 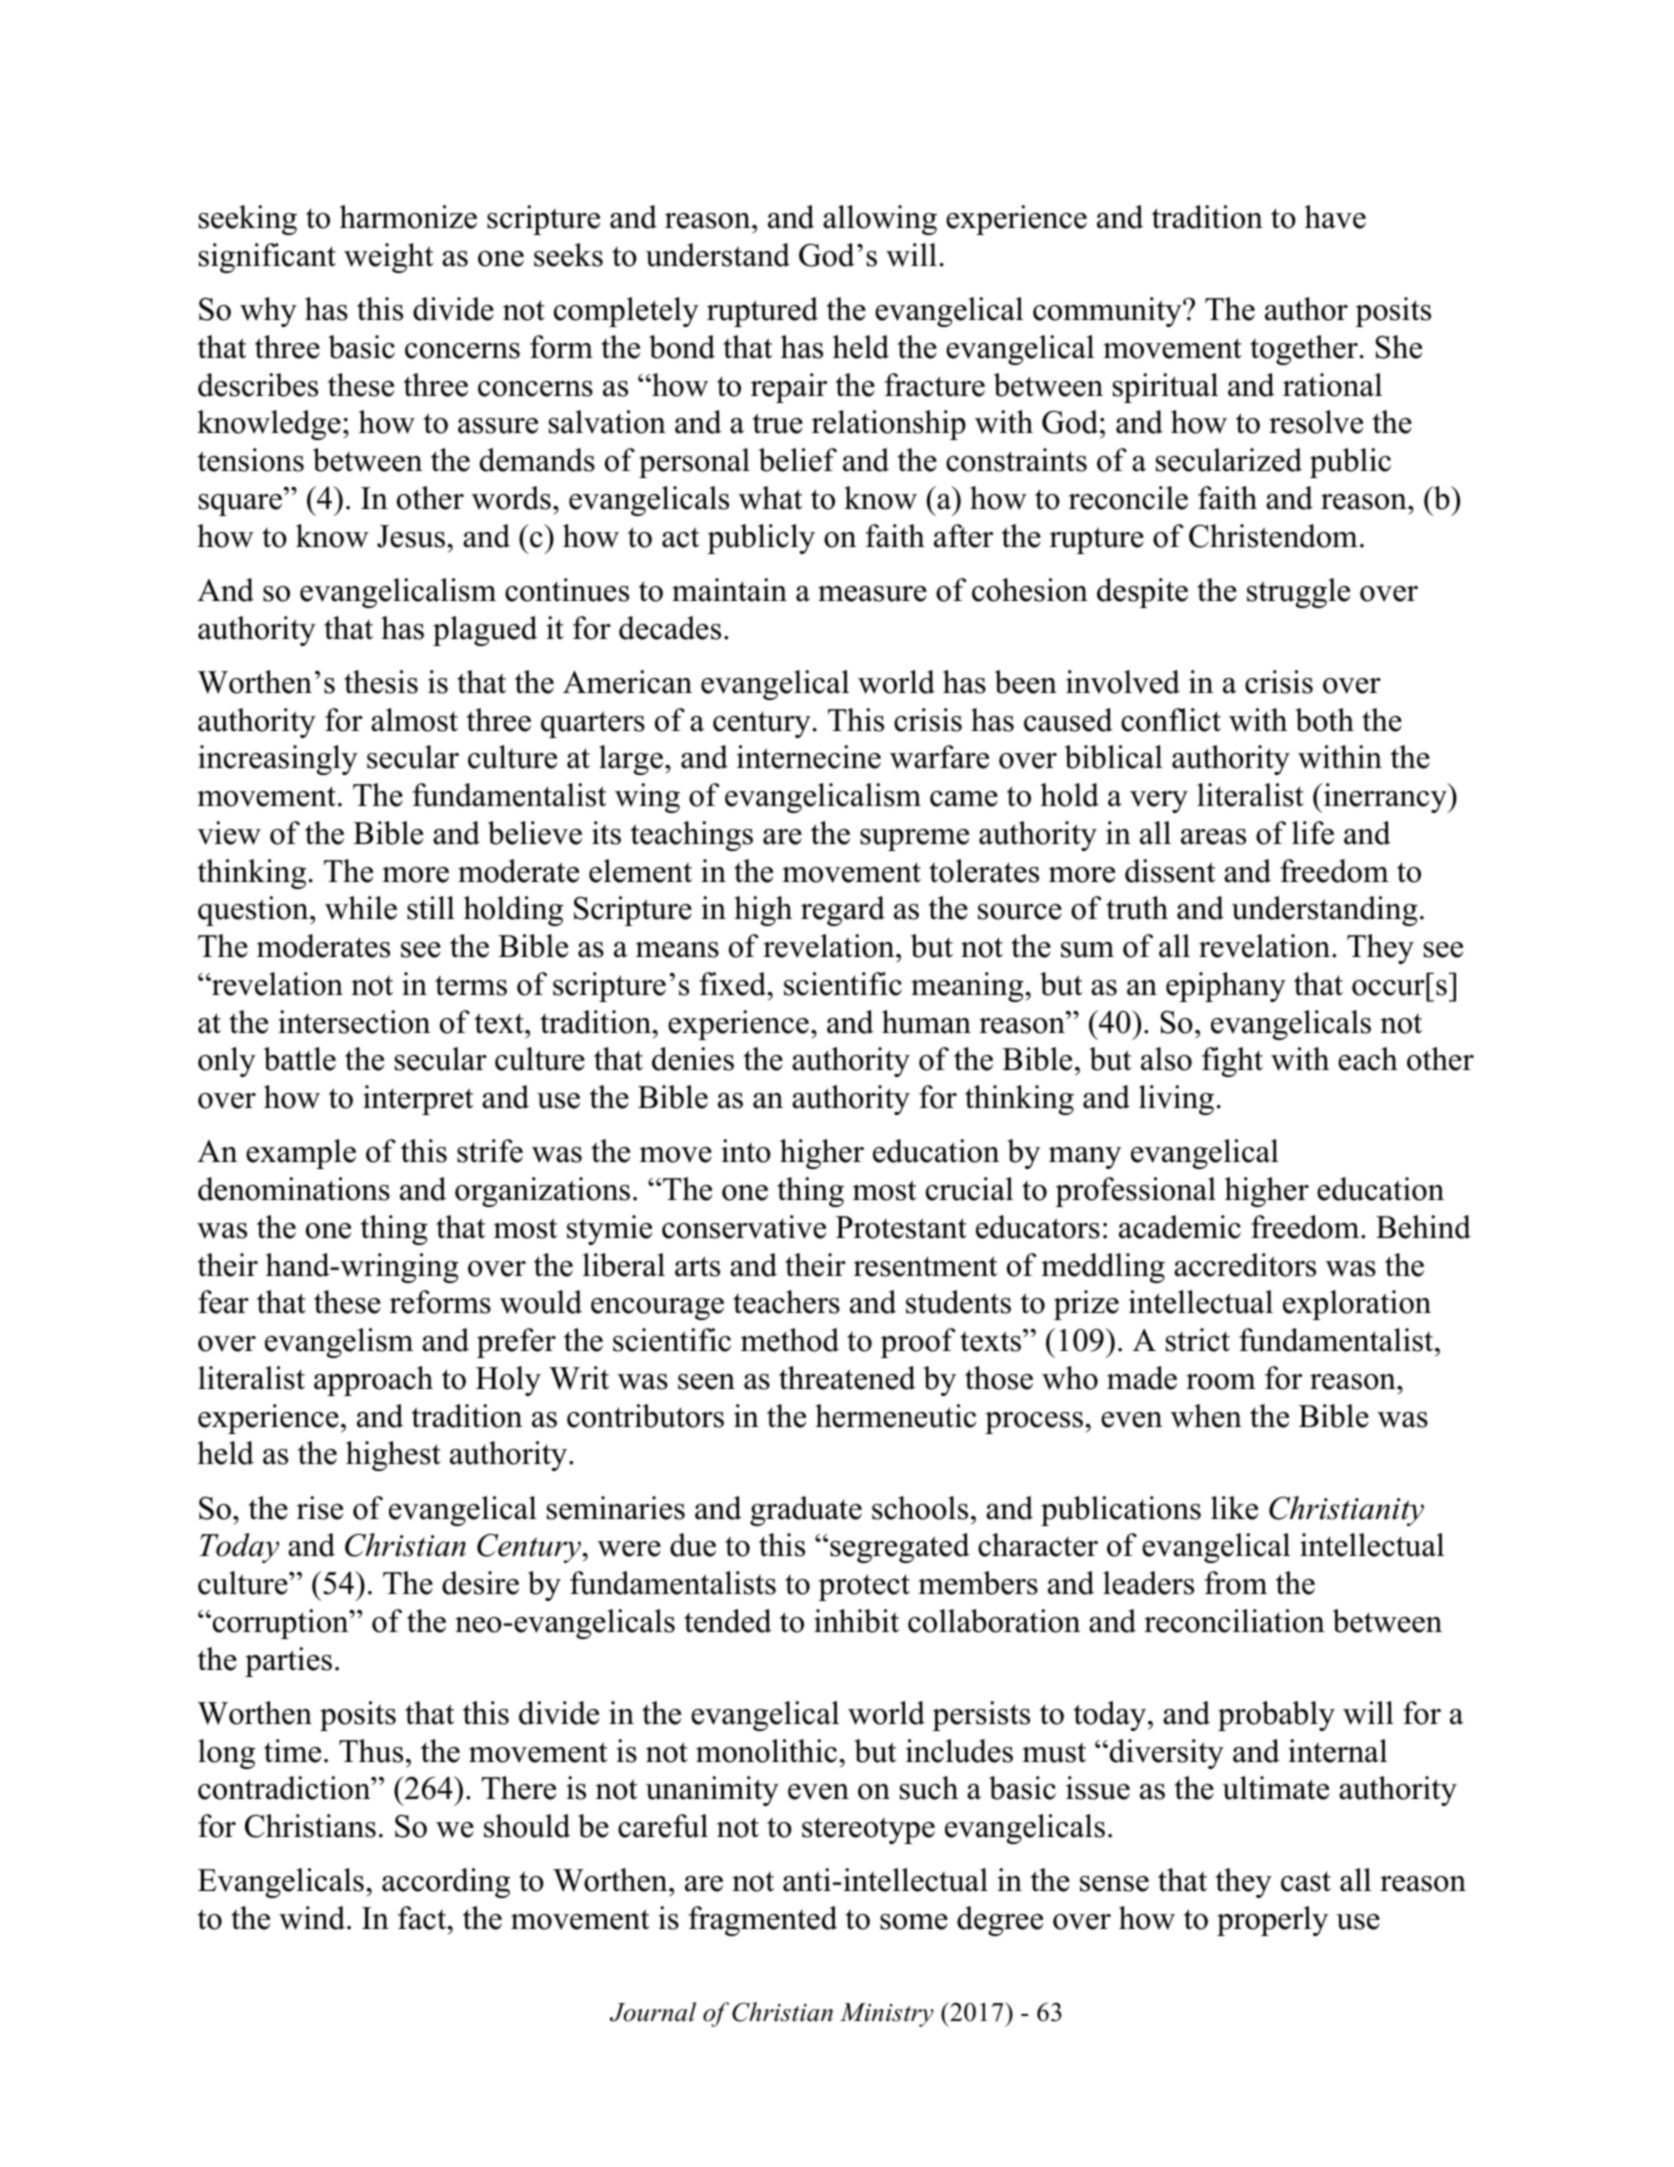 What do you see at coordinates (746, 1151) in the screenshot?
I see `into` at bounding box center [746, 1151].
